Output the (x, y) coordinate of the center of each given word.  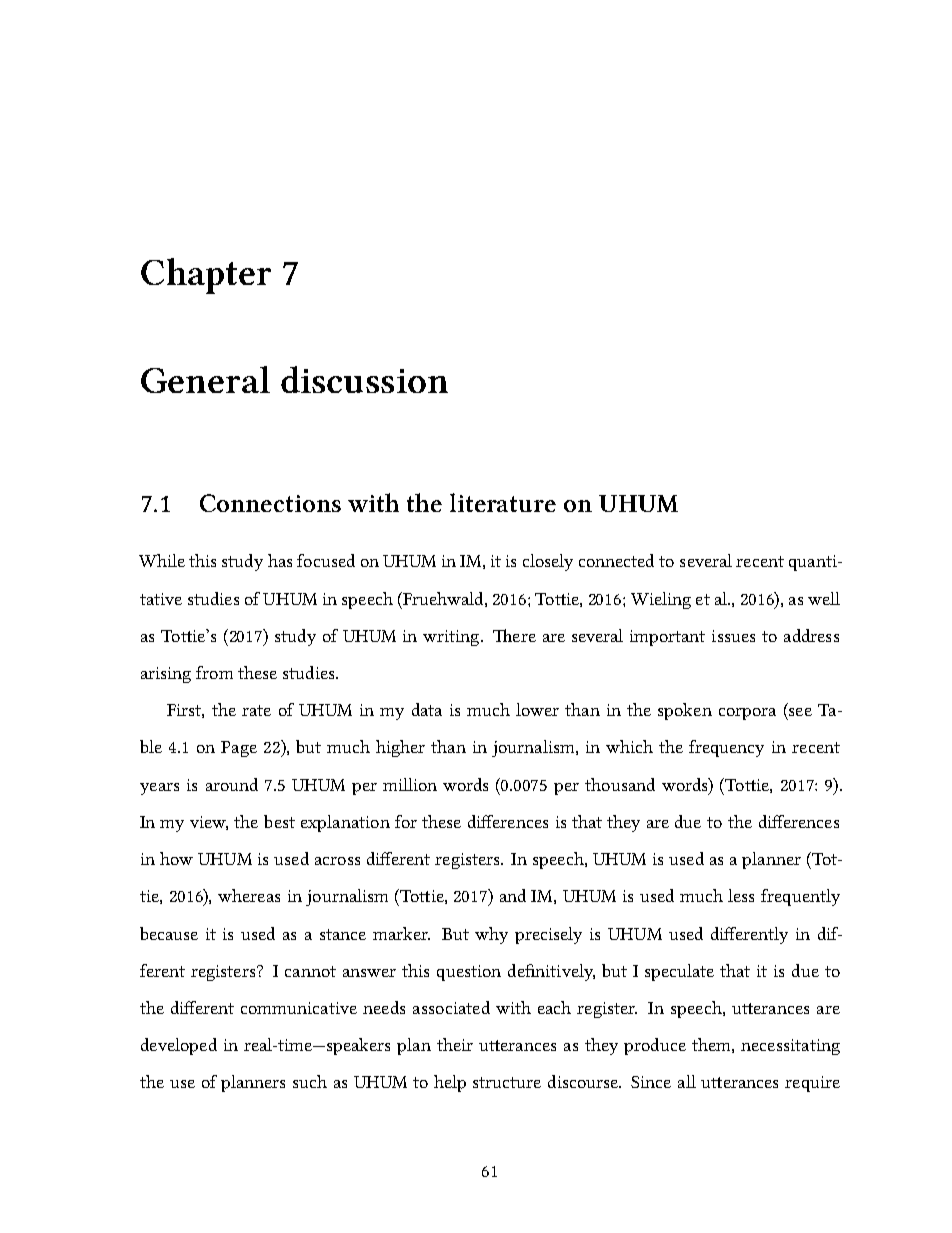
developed (179, 1046)
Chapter (206, 276)
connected (616, 560)
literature (503, 502)
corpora (747, 714)
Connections (270, 503)
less (741, 895)
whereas (249, 895)
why (491, 935)
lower (537, 709)
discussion (364, 379)
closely (548, 562)
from (214, 672)
